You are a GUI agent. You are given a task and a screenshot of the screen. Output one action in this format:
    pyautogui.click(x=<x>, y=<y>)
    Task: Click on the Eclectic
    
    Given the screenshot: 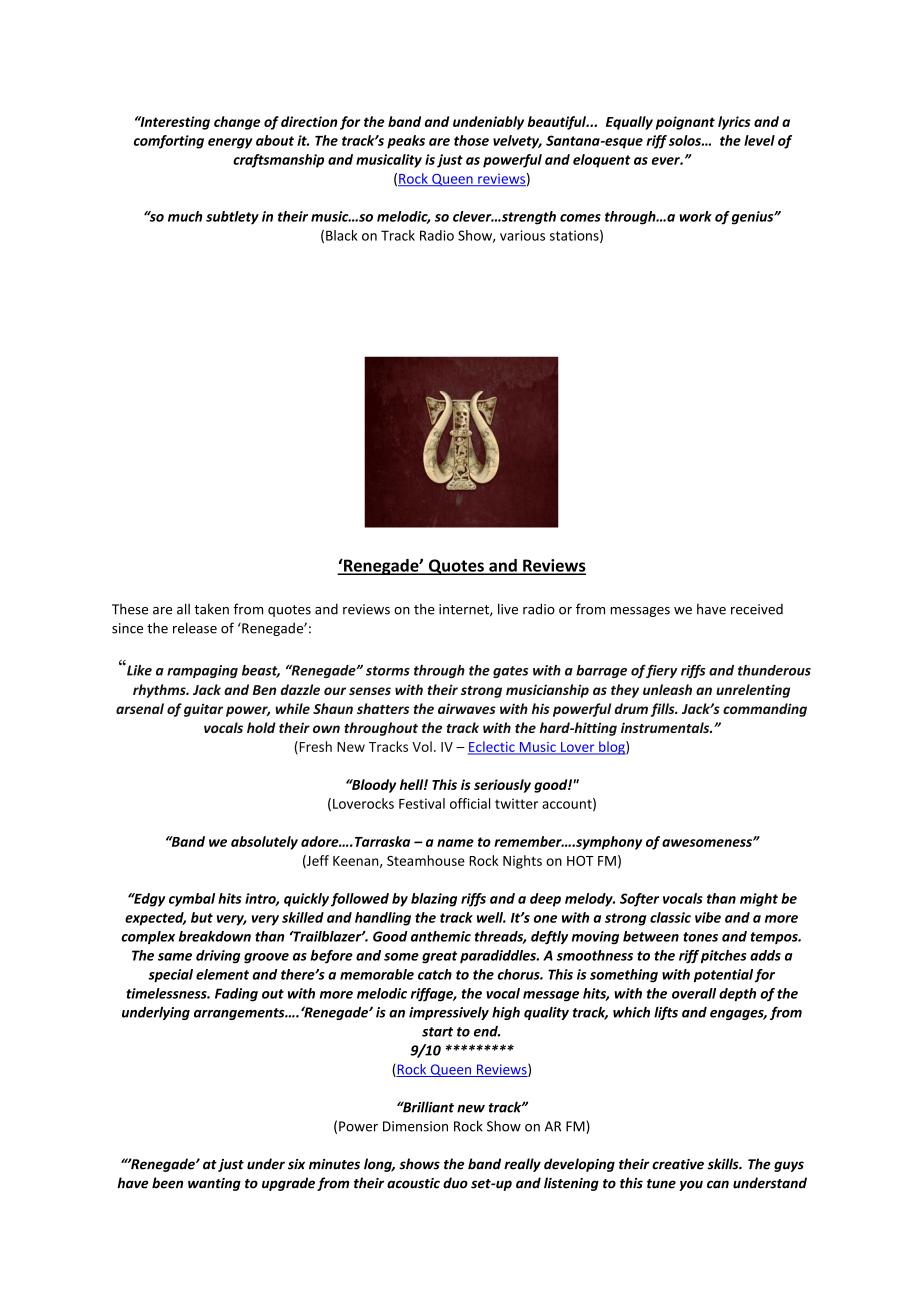 What is the action you would take?
    pyautogui.click(x=492, y=747)
